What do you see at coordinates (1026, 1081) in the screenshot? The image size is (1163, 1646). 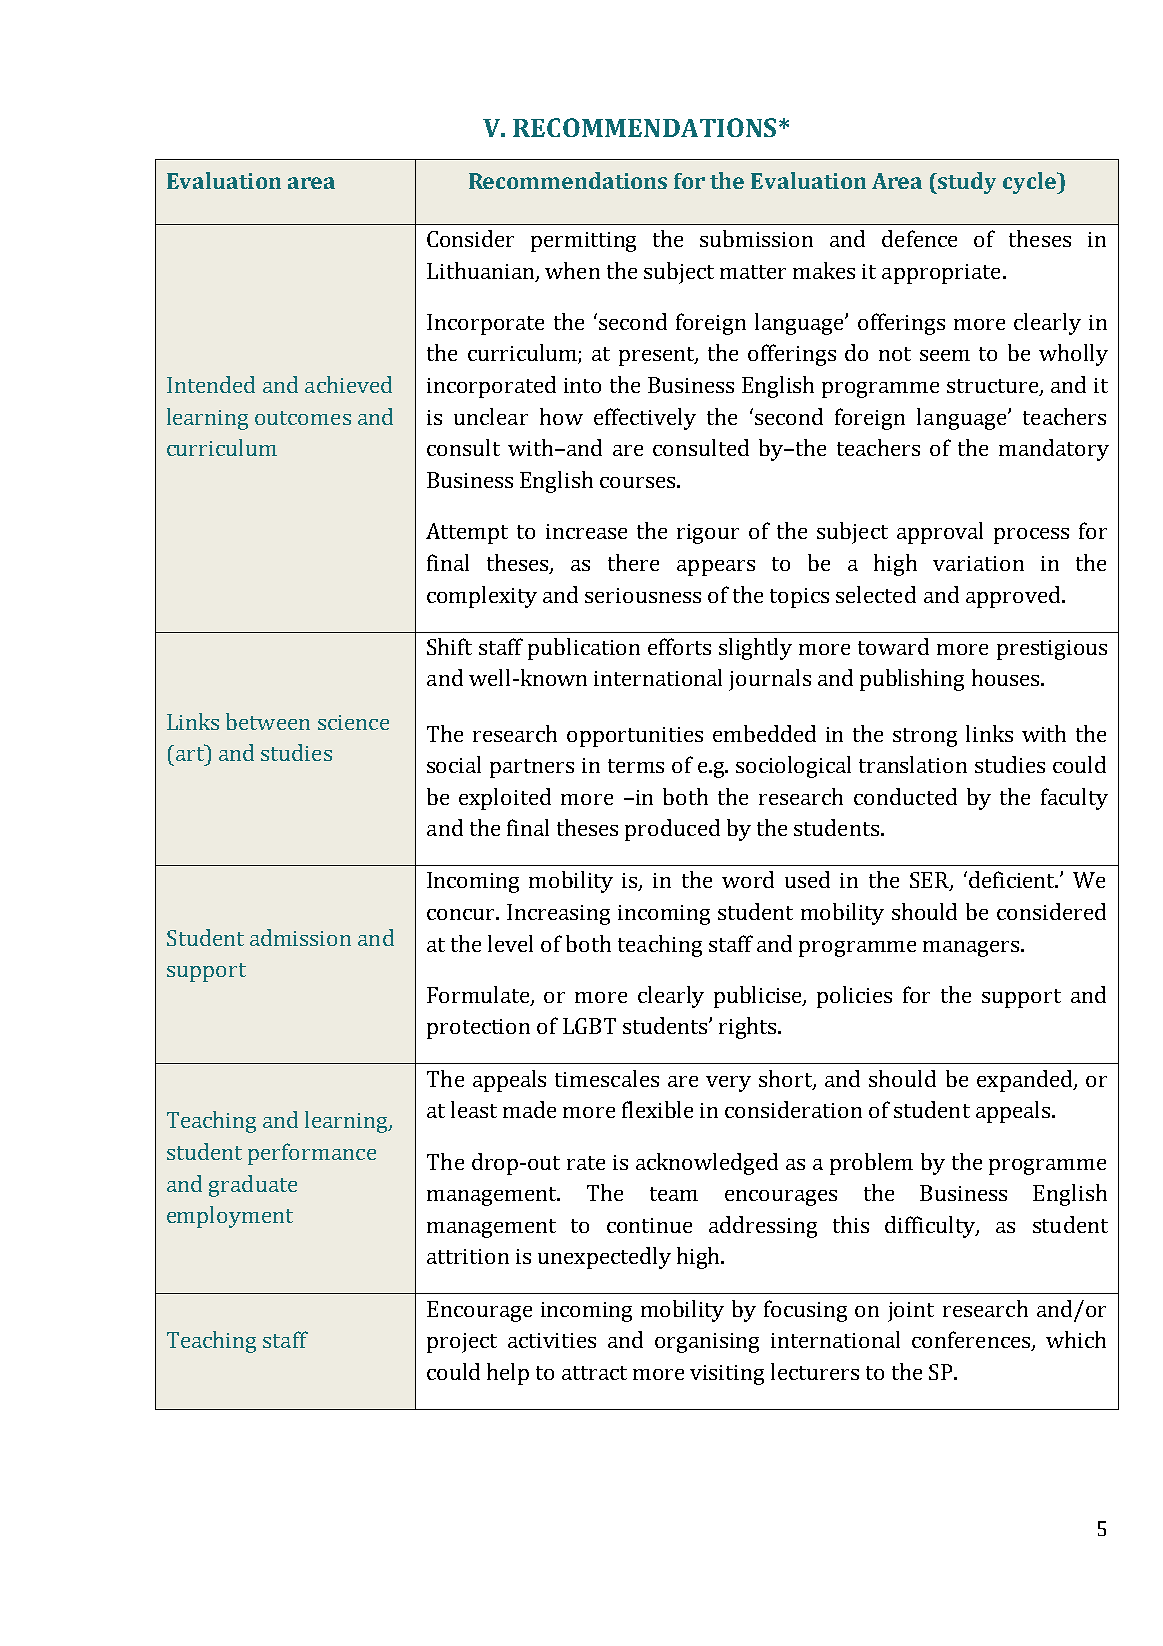 I see `expanded` at bounding box center [1026, 1081].
